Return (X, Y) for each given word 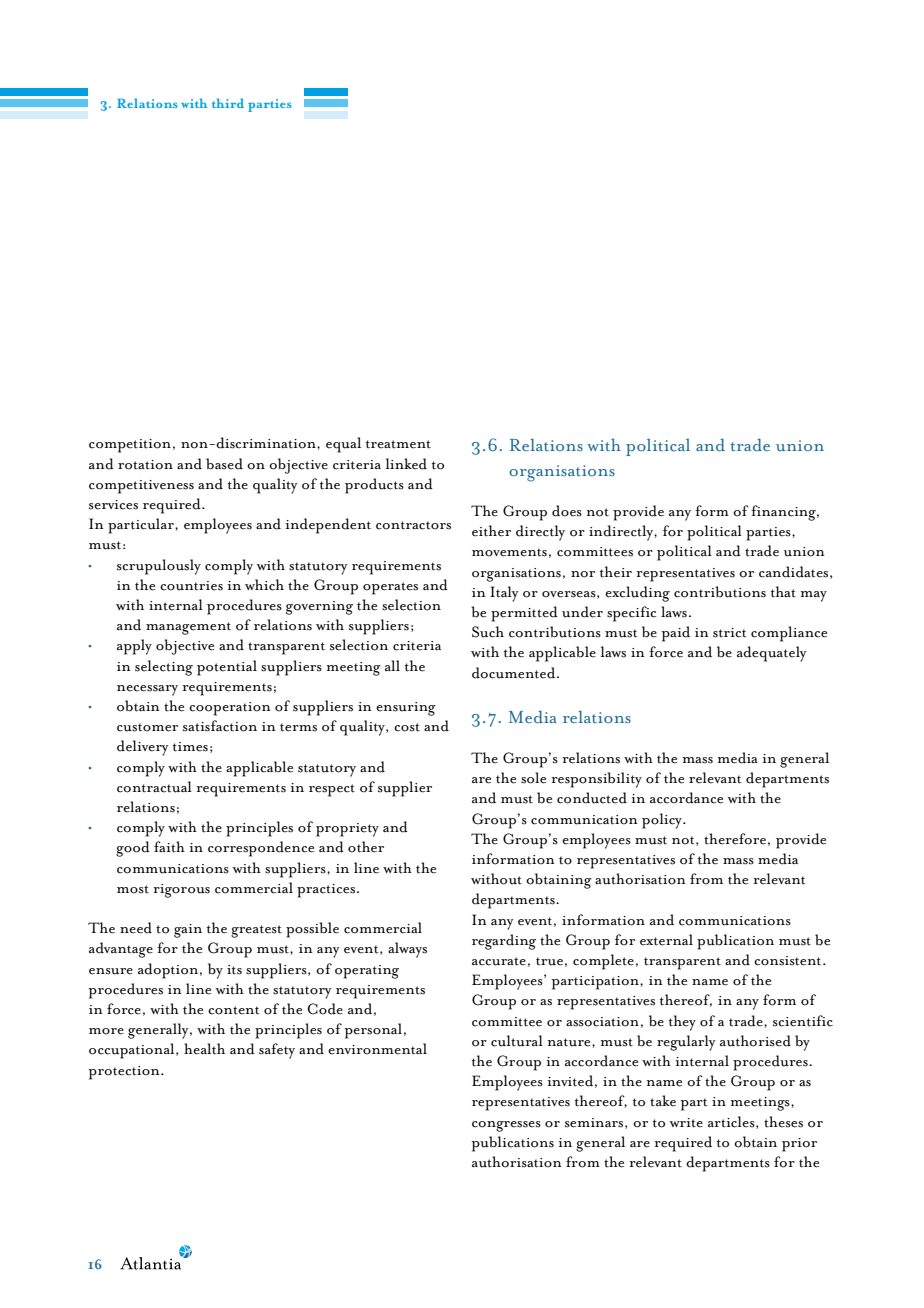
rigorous (182, 891)
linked (406, 464)
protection (125, 1073)
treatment (398, 444)
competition (130, 446)
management (188, 628)
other (366, 847)
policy (663, 821)
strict (729, 633)
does (567, 511)
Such (488, 632)
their (616, 572)
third (228, 103)
